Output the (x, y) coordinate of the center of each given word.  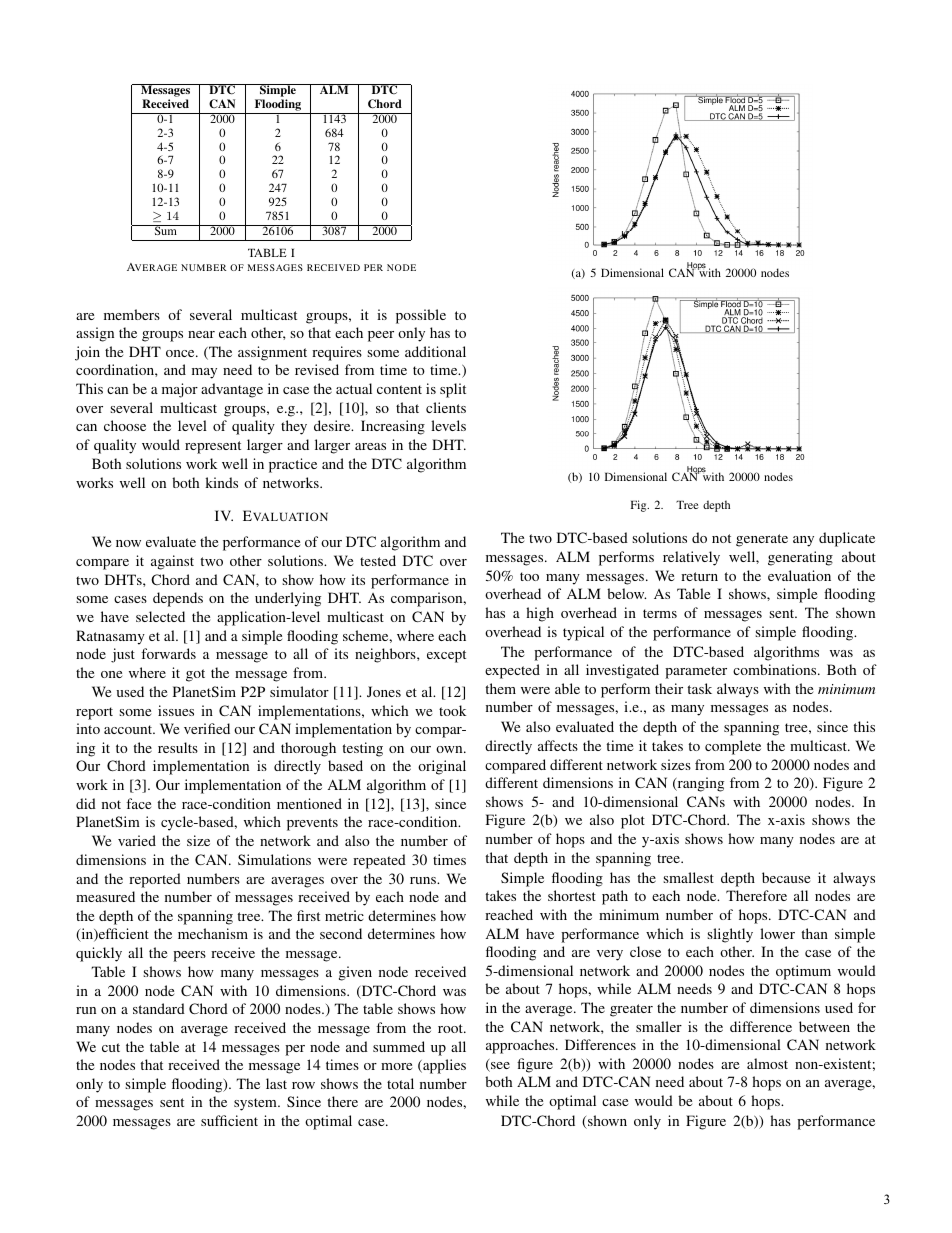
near (201, 334)
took (452, 710)
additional (435, 351)
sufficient (229, 1120)
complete (733, 747)
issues (176, 710)
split (453, 390)
